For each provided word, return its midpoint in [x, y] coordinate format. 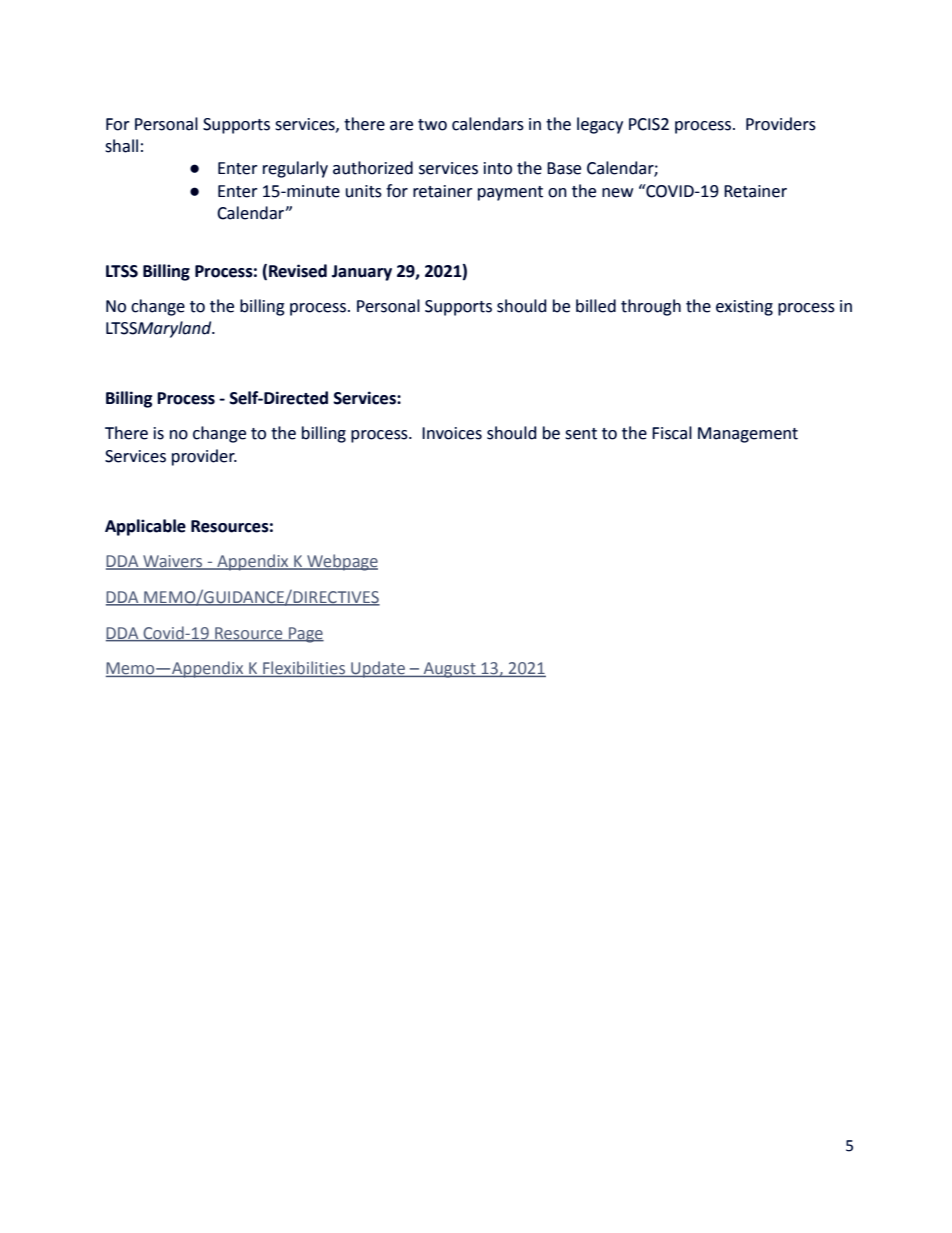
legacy [600, 125]
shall [121, 146]
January [362, 273]
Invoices [452, 433]
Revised [298, 271]
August [449, 670]
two [432, 125]
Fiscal [672, 433]
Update [378, 669]
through [651, 307]
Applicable [145, 527]
